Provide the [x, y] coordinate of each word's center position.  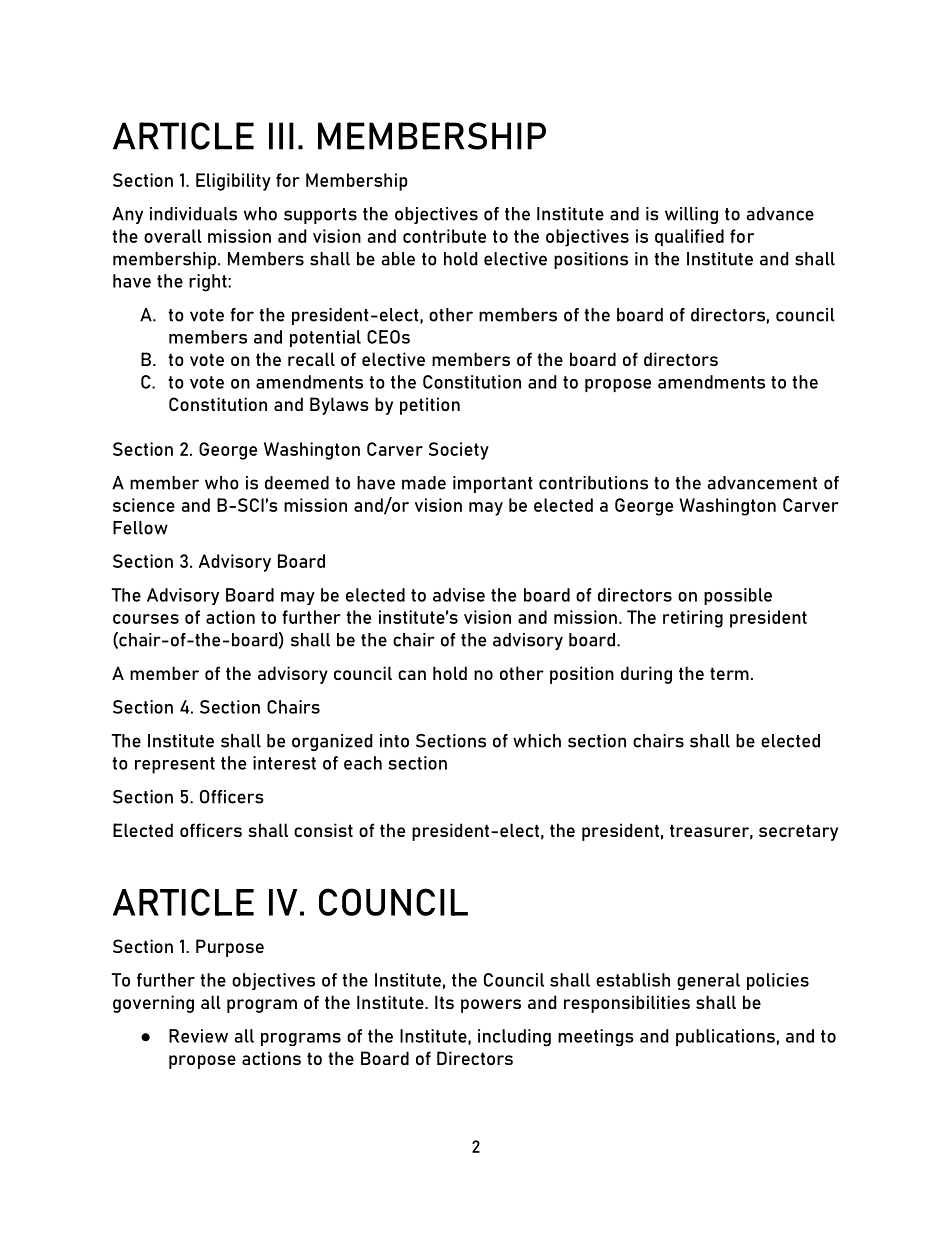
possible [738, 596]
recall [311, 359]
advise [459, 595]
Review [198, 1036]
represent [175, 765]
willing [691, 215]
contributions [593, 483]
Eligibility [233, 182]
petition [430, 406]
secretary [798, 832]
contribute [444, 236]
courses [146, 619]
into [394, 741]
